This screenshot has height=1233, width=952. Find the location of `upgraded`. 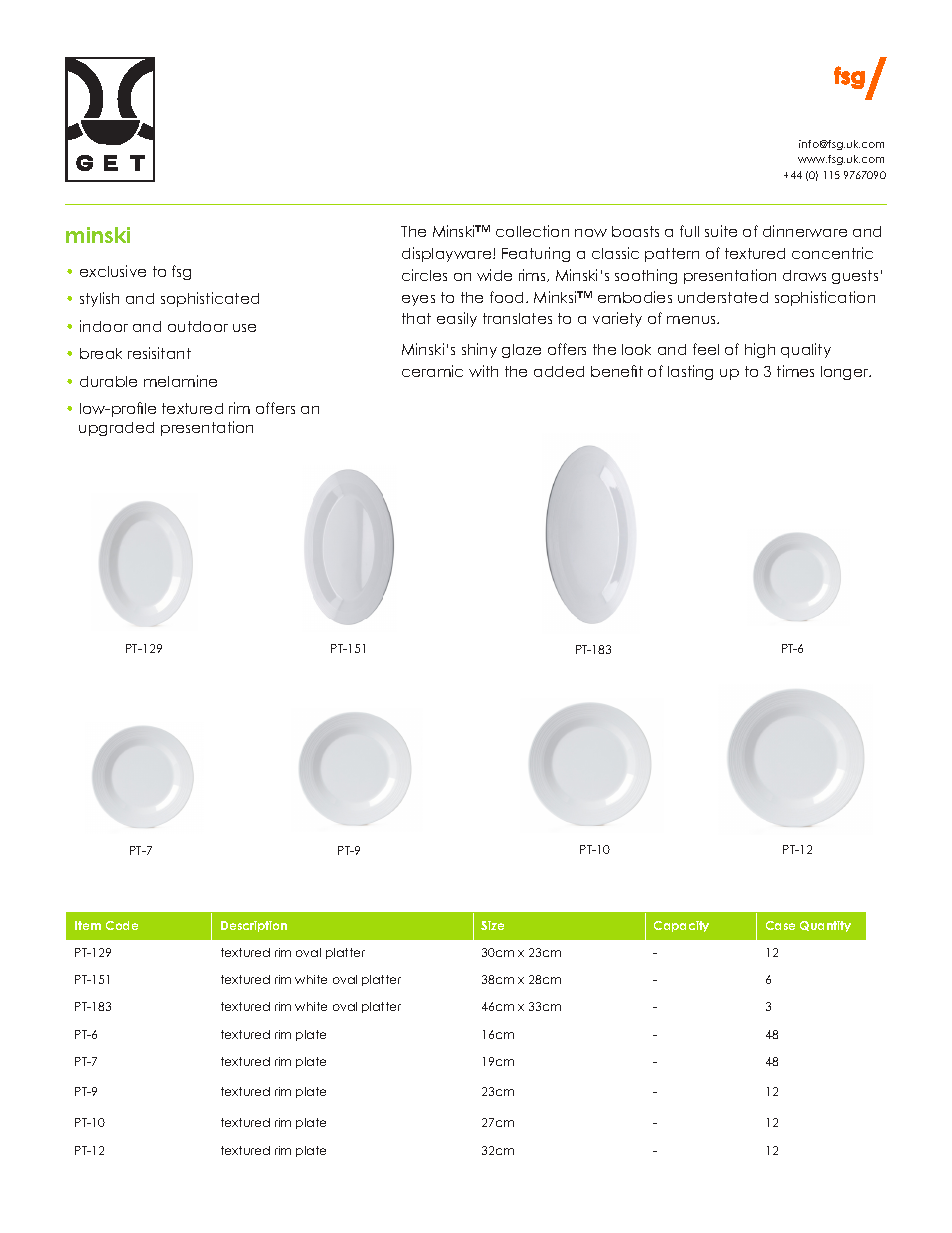

upgraded is located at coordinates (116, 429).
